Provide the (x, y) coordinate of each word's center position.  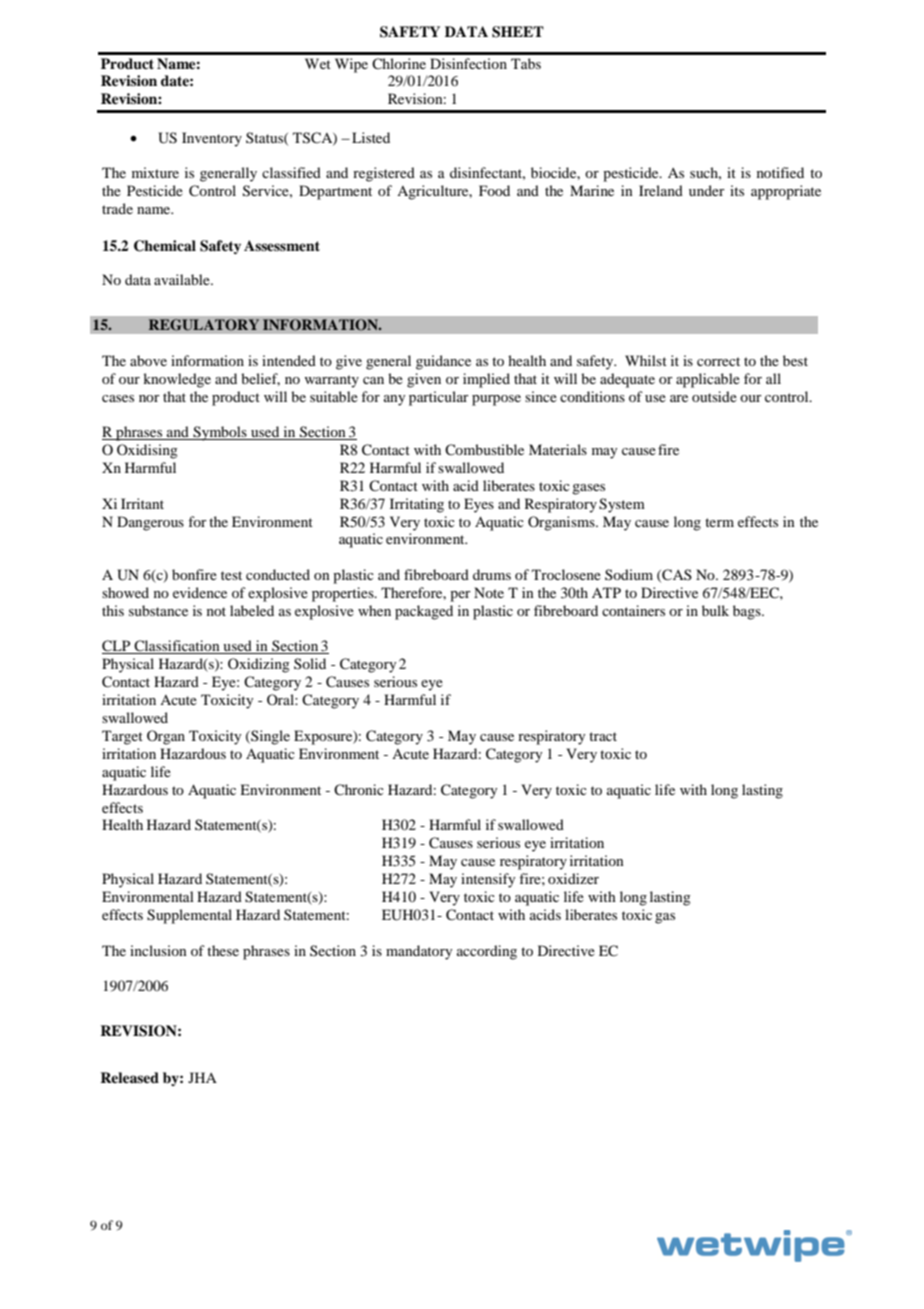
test (231, 575)
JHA (202, 1077)
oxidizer (573, 878)
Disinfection (468, 63)
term (719, 522)
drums (492, 574)
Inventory (212, 139)
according (487, 952)
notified (780, 172)
